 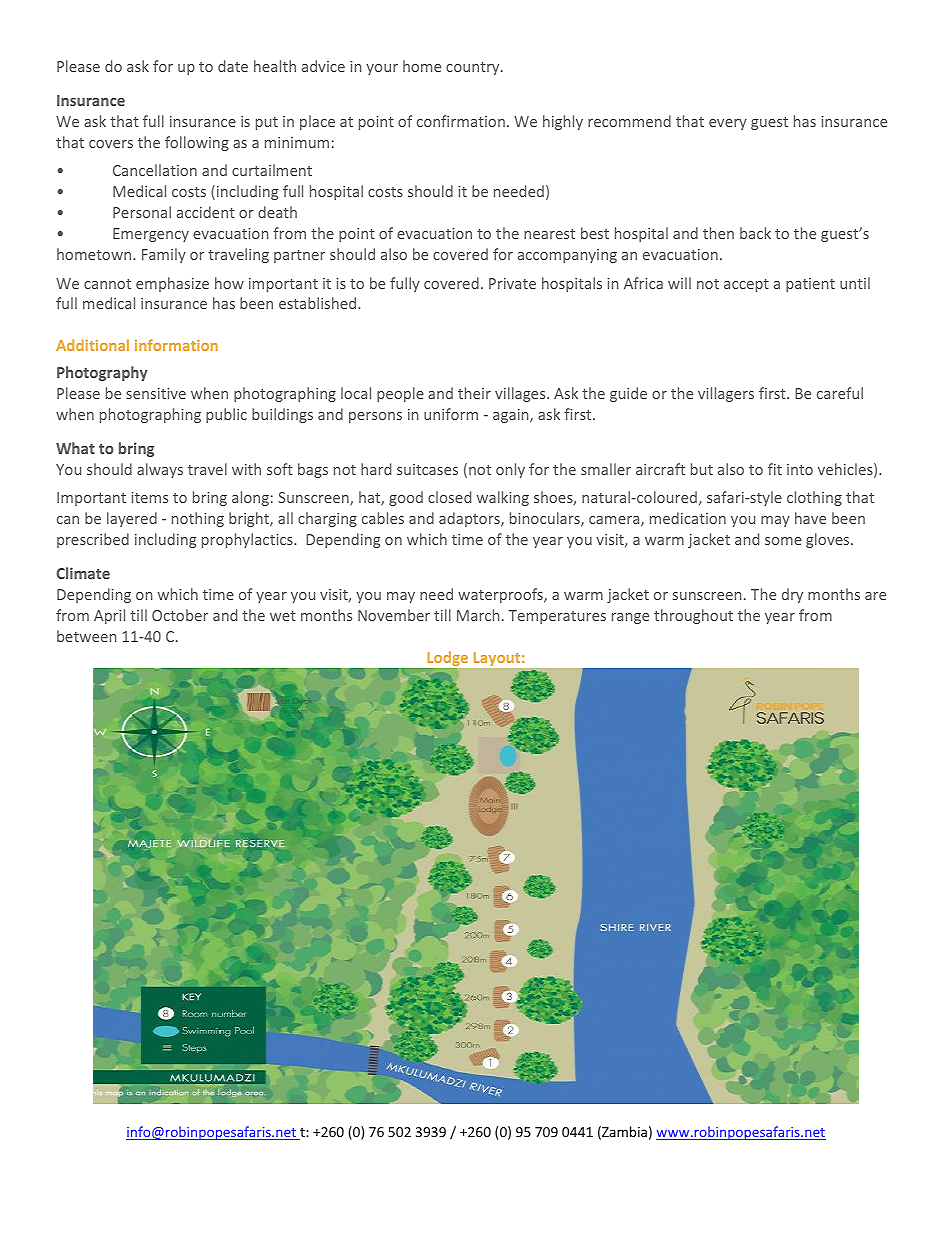 What do you see at coordinates (180, 615) in the page?
I see `October` at bounding box center [180, 615].
